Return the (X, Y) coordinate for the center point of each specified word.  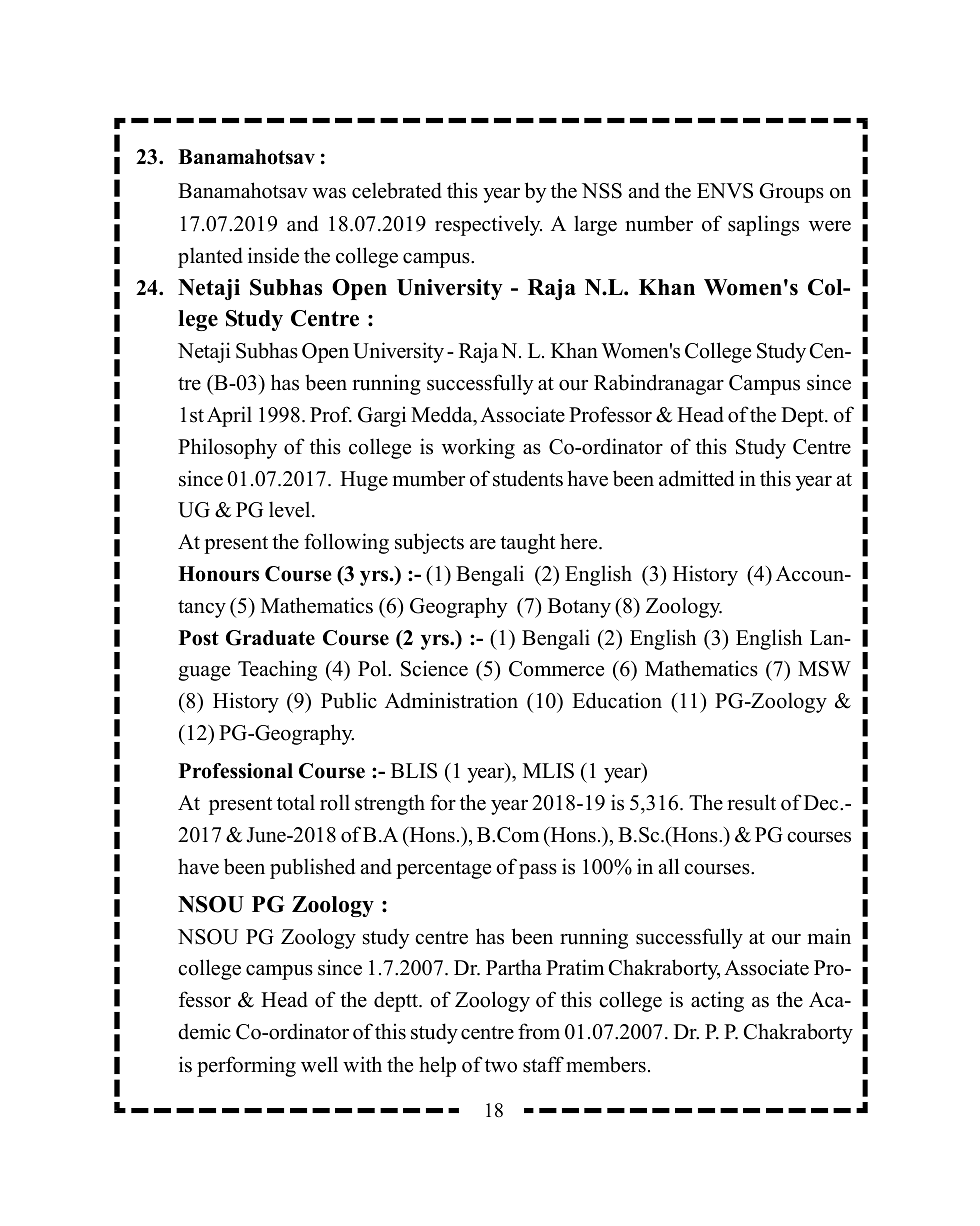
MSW (824, 669)
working (478, 448)
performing (246, 1066)
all (669, 866)
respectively (488, 225)
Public (349, 700)
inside (273, 255)
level (291, 509)
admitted (696, 478)
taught (527, 543)
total (296, 802)
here (580, 541)
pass (538, 871)
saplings (763, 225)
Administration (451, 700)
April (229, 416)
